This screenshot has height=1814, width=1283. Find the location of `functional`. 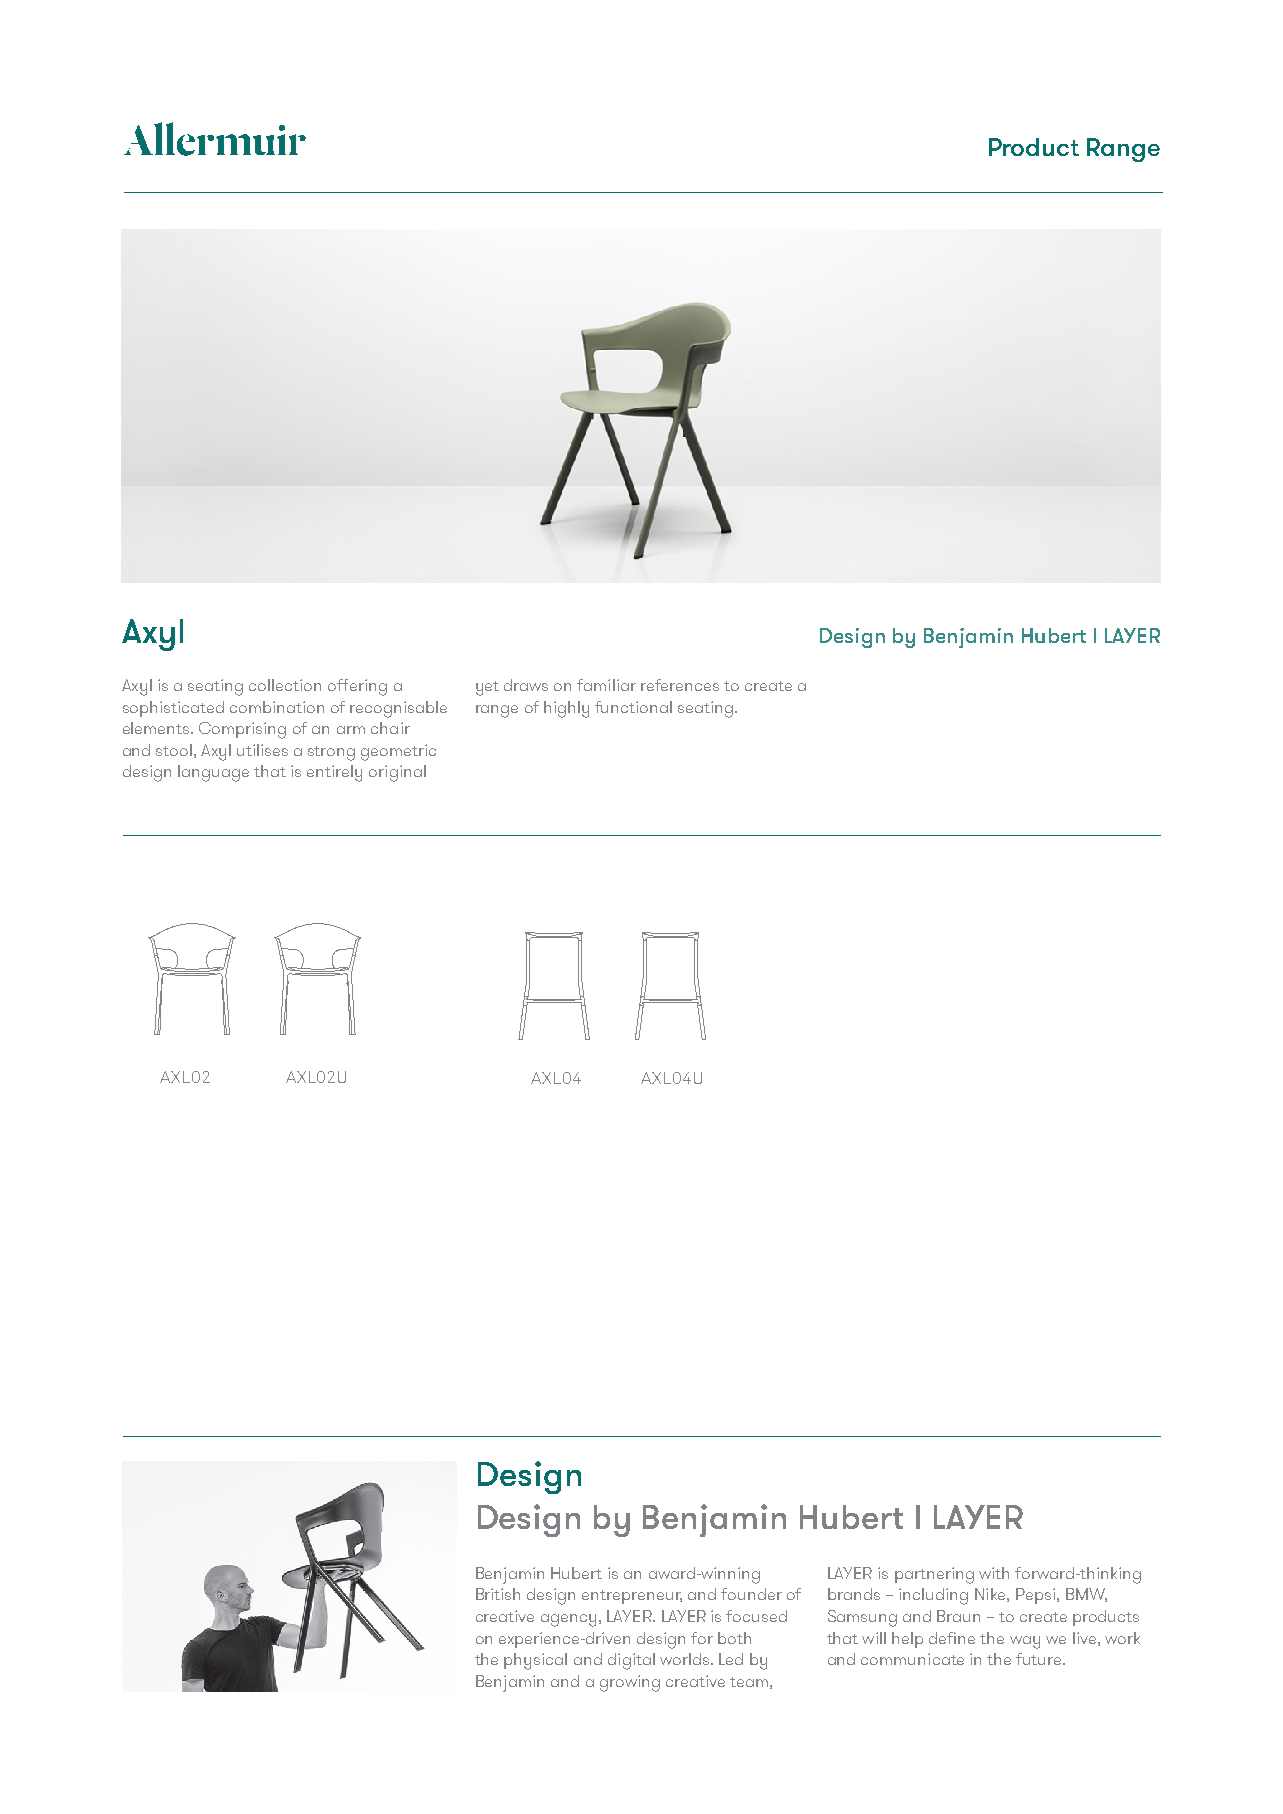

functional is located at coordinates (633, 707).
